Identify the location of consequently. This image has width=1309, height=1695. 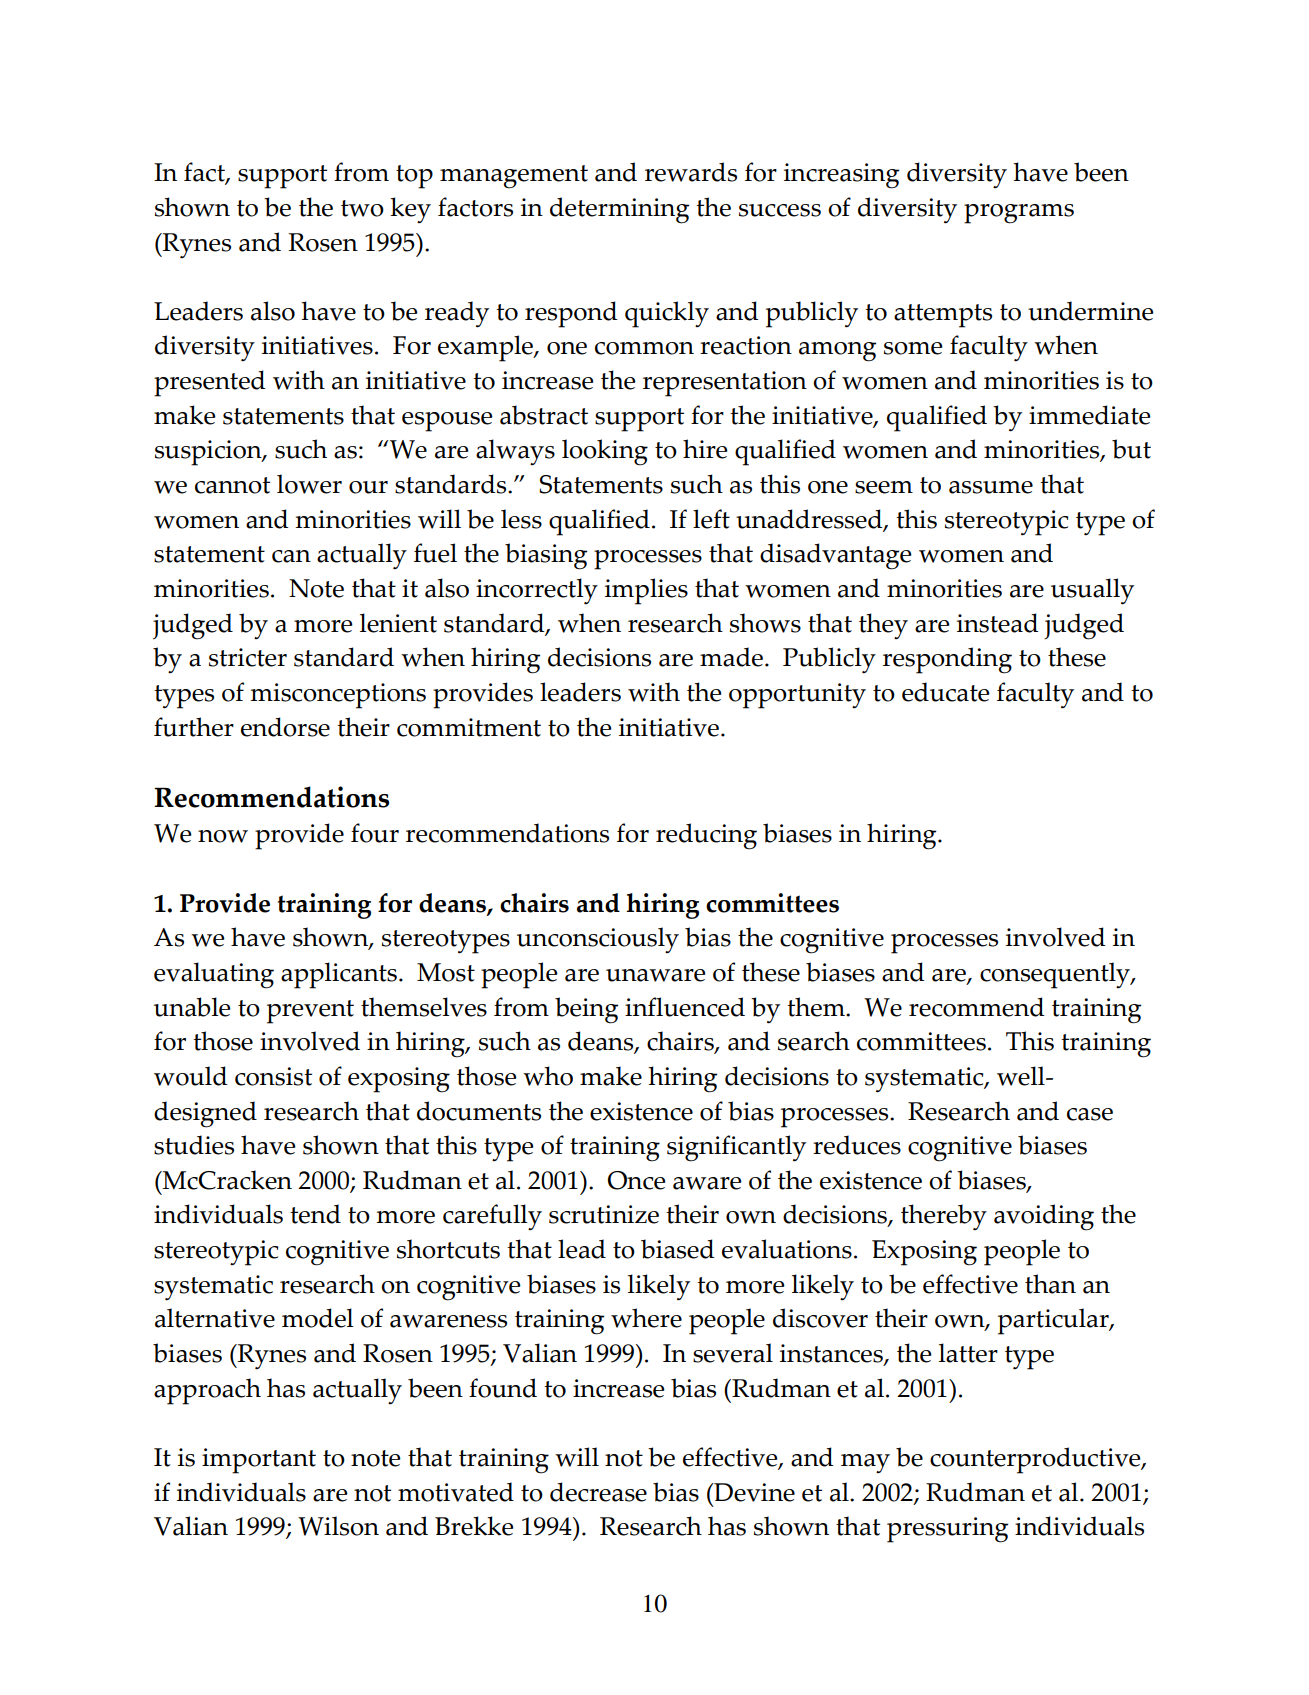
(1056, 975).
